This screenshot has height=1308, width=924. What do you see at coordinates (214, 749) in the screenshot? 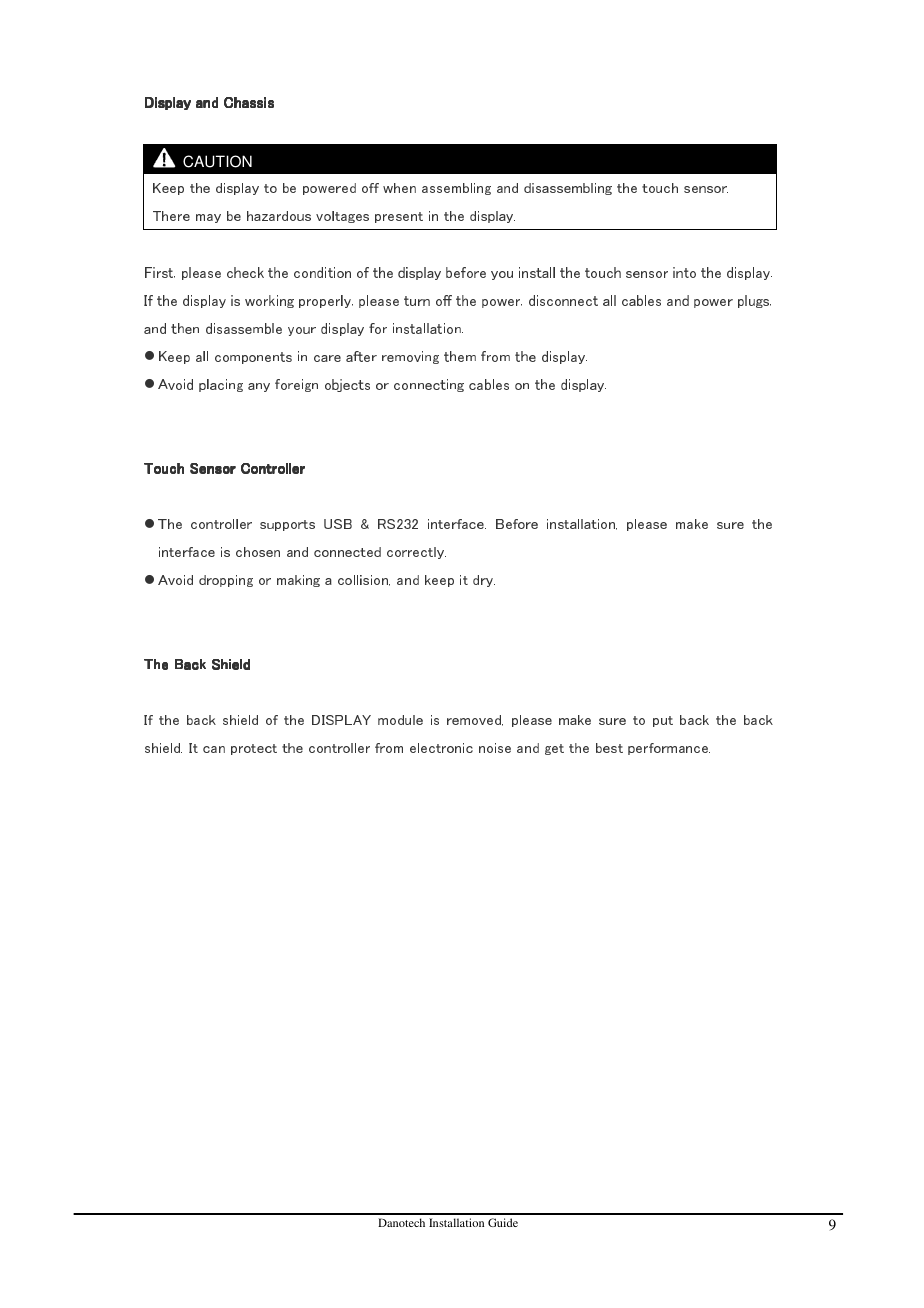
I see `can` at bounding box center [214, 749].
